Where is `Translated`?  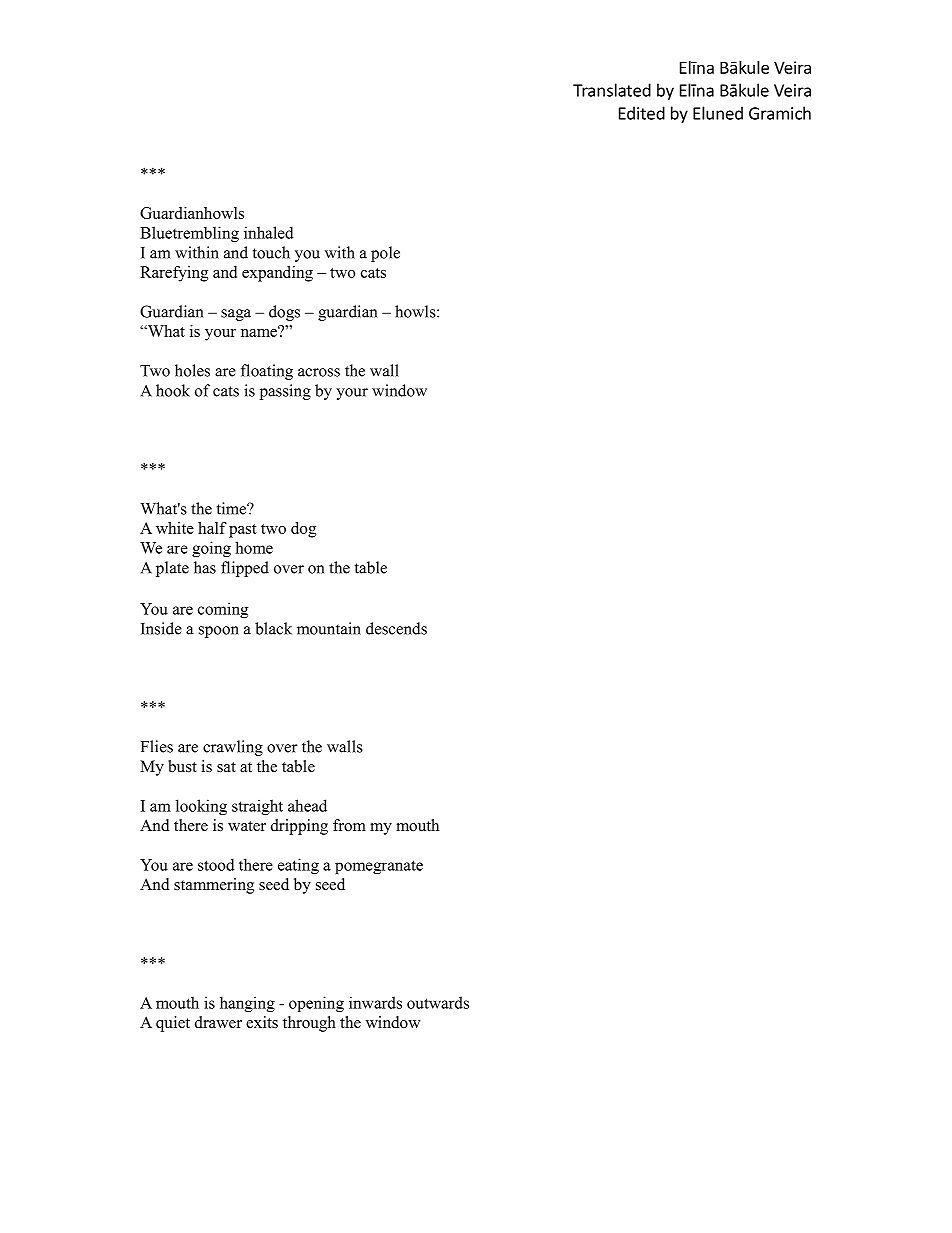 Translated is located at coordinates (612, 90).
